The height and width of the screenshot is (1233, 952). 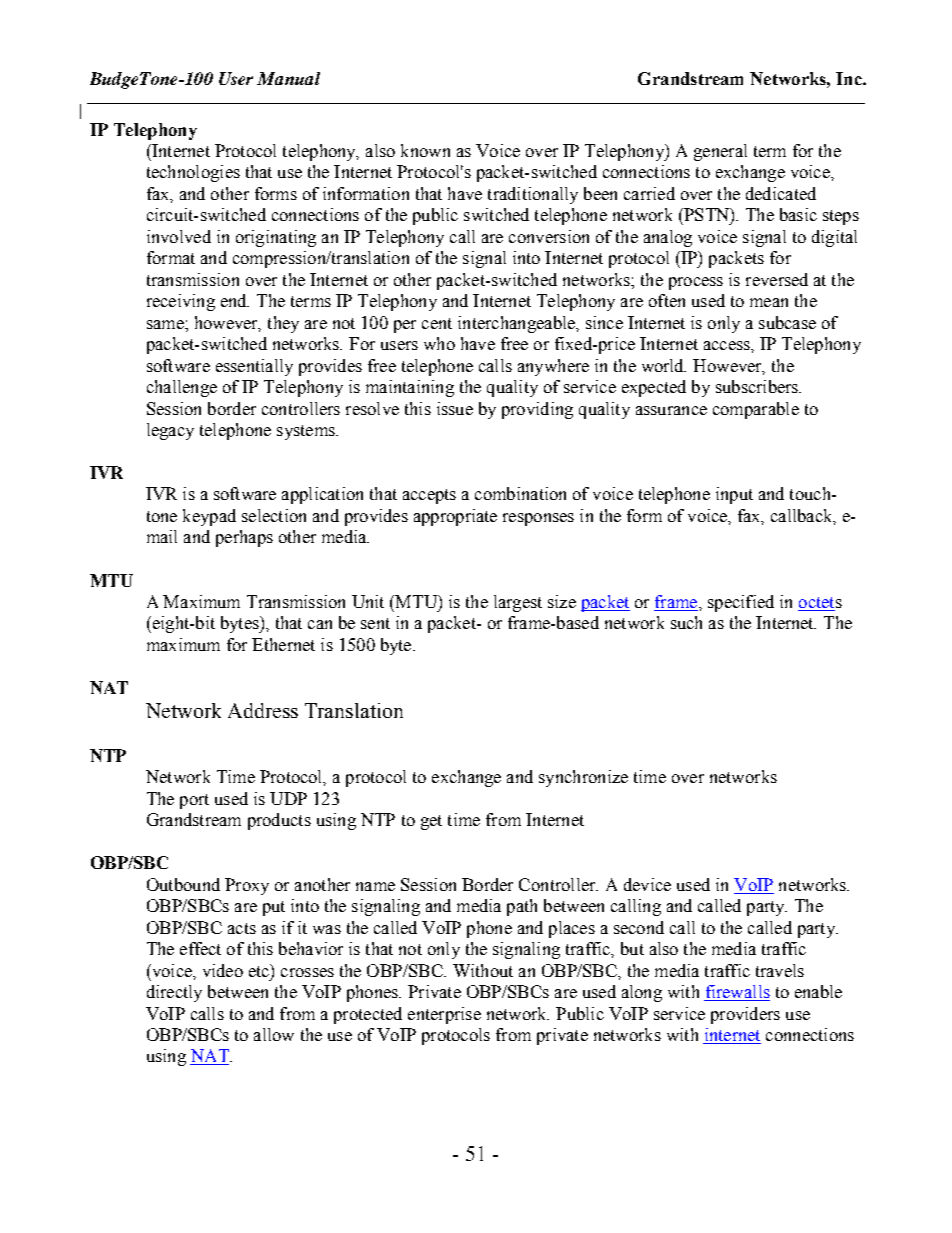 I want to click on interchangeable, so click(x=517, y=324).
